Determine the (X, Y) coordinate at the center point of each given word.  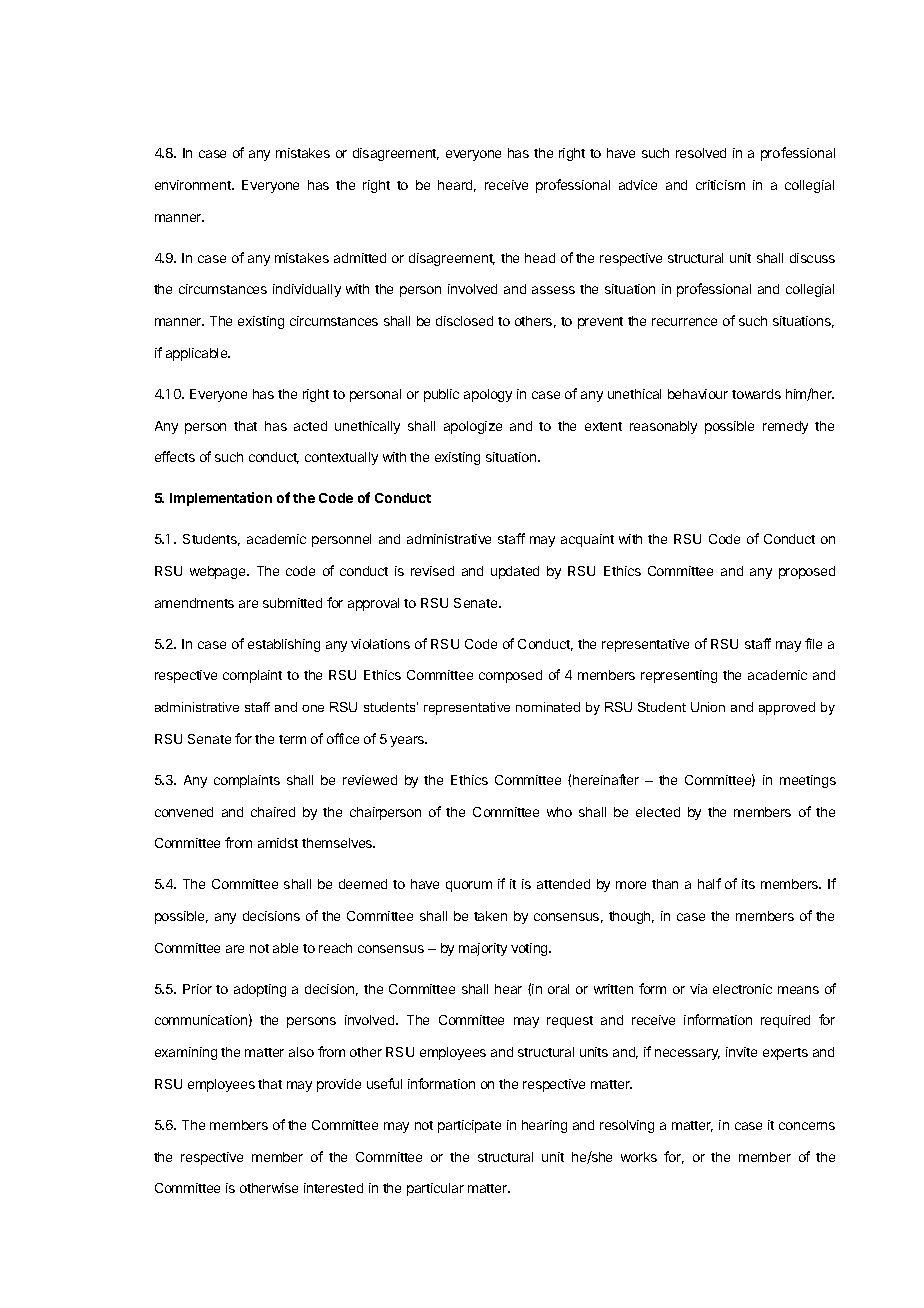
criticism (720, 185)
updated (515, 572)
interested (333, 1188)
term (292, 739)
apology (488, 395)
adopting (260, 990)
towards (756, 394)
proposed (807, 572)
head (540, 258)
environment (194, 185)
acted (310, 426)
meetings (808, 781)
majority (483, 949)
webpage (219, 572)
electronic (742, 989)
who (559, 812)
